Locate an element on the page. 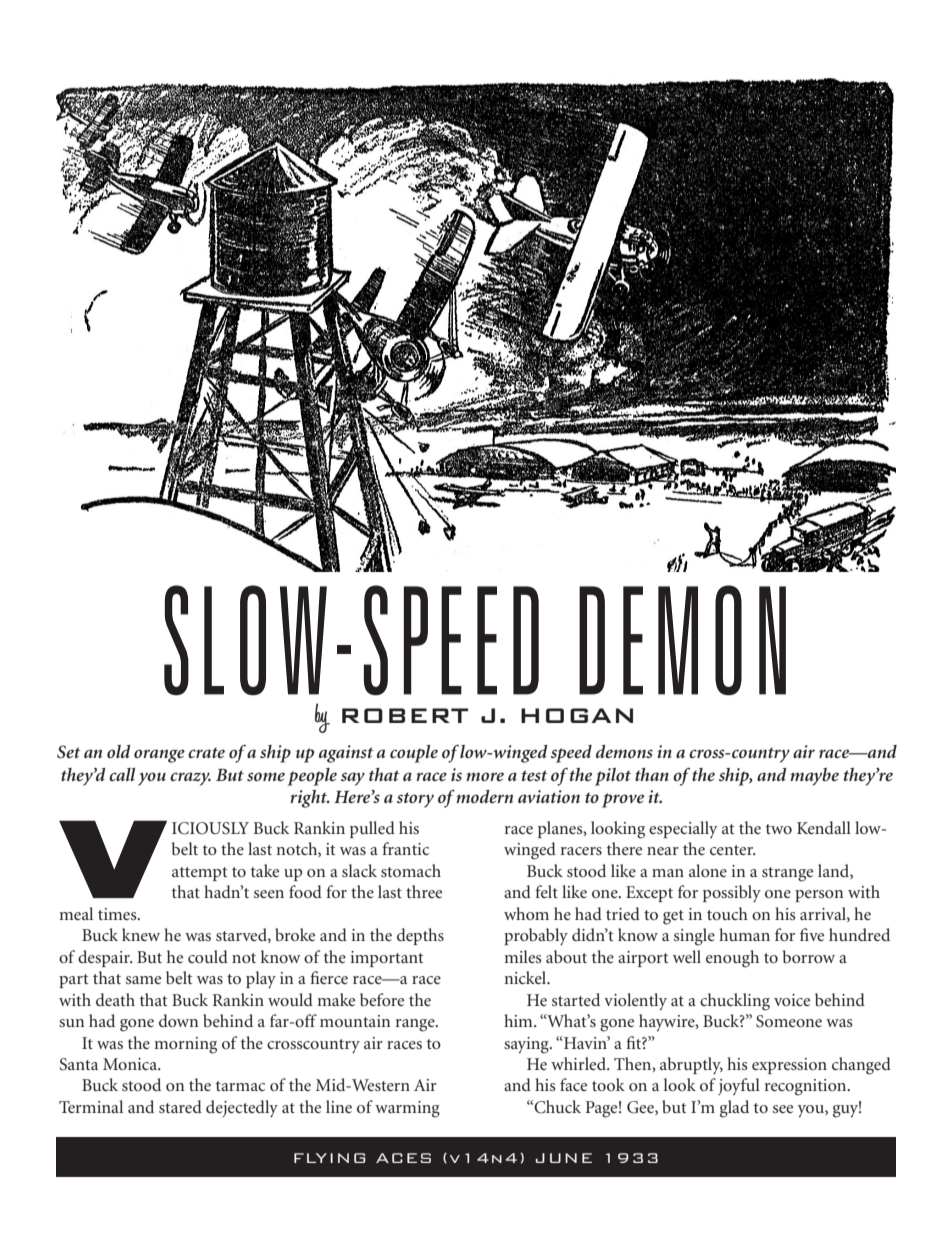 This document has width=952, height=1233. possibly is located at coordinates (732, 893).
